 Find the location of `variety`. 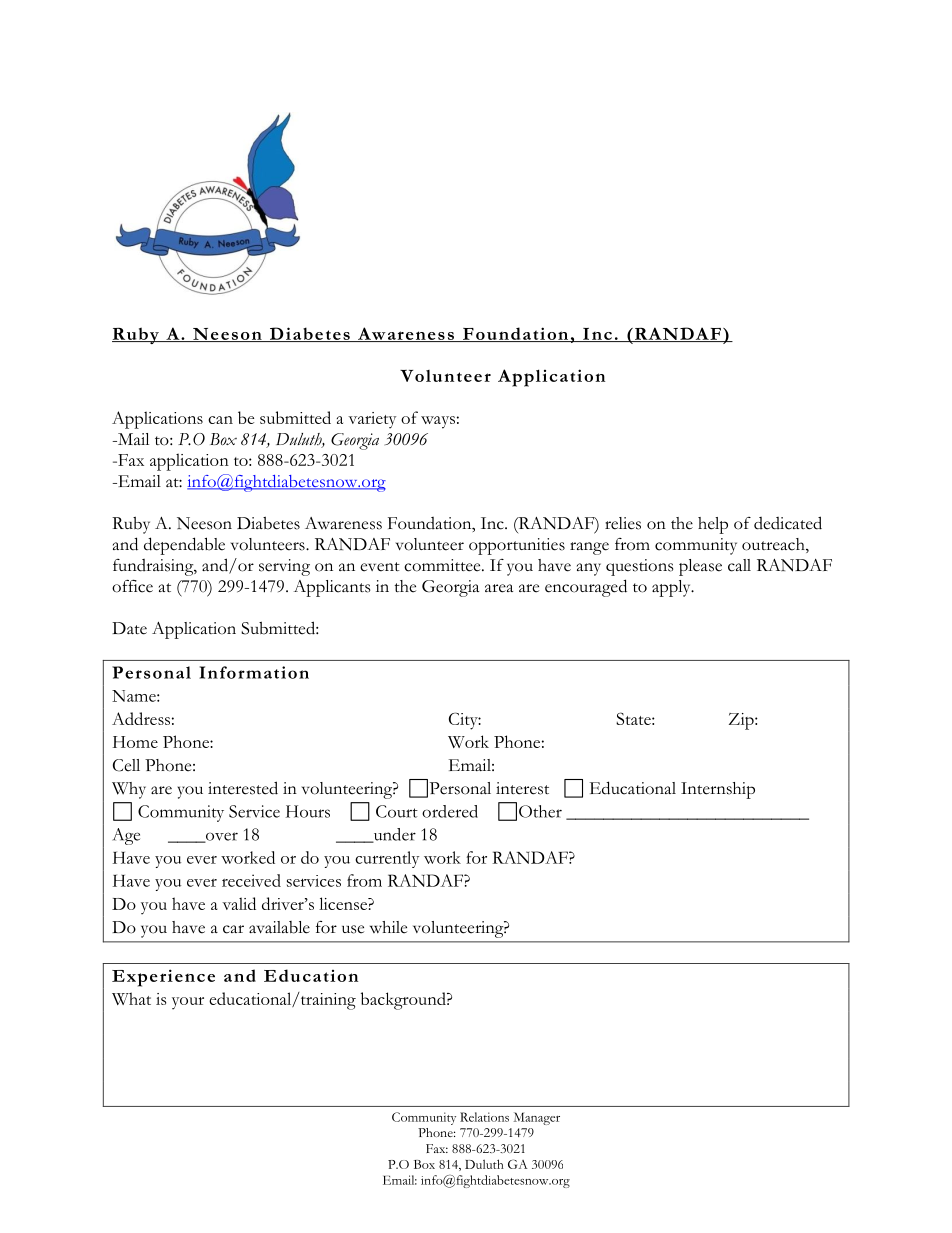

variety is located at coordinates (372, 420).
